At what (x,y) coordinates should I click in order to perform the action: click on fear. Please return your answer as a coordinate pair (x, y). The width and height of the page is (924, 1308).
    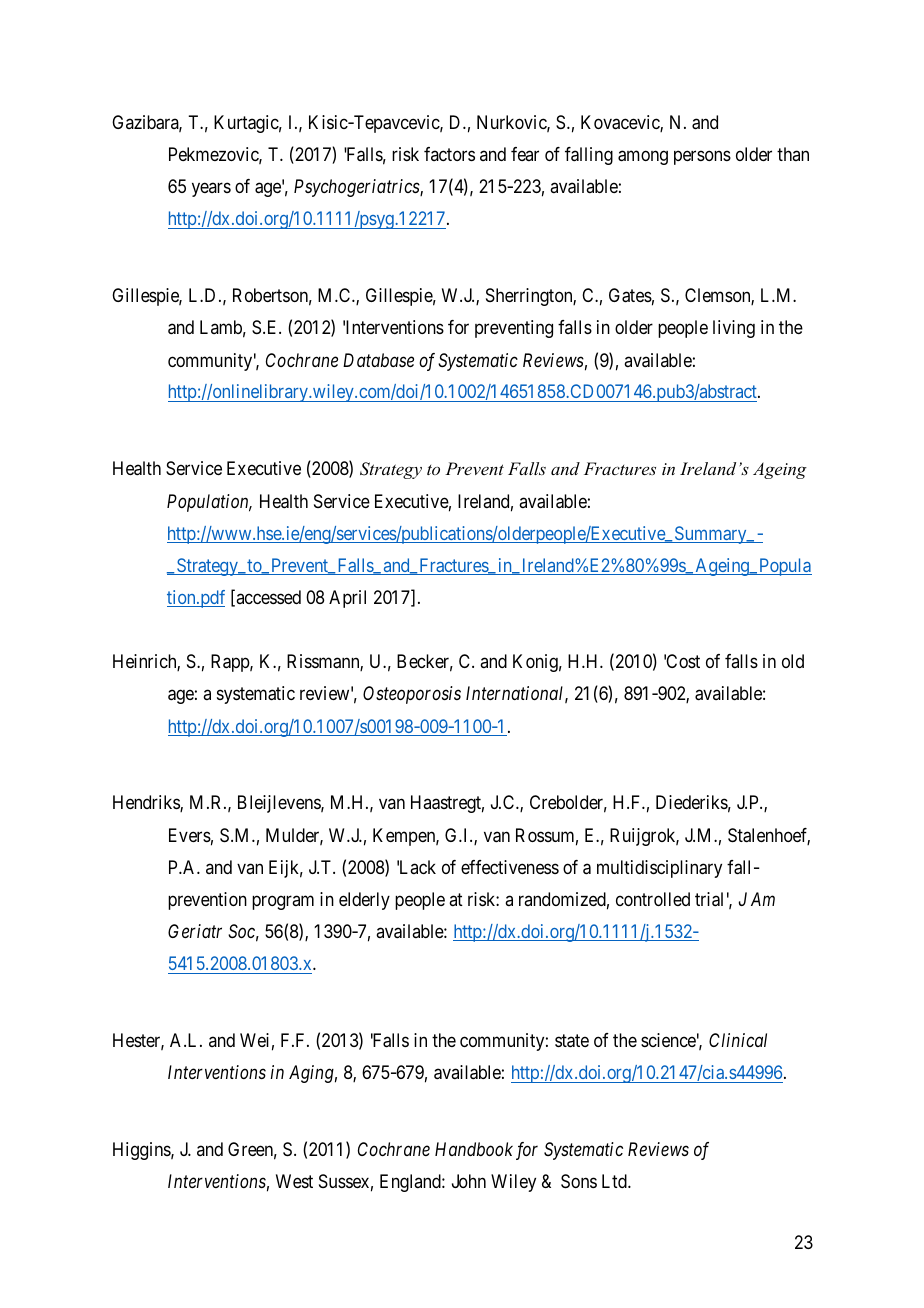
    Looking at the image, I should click on (525, 154).
